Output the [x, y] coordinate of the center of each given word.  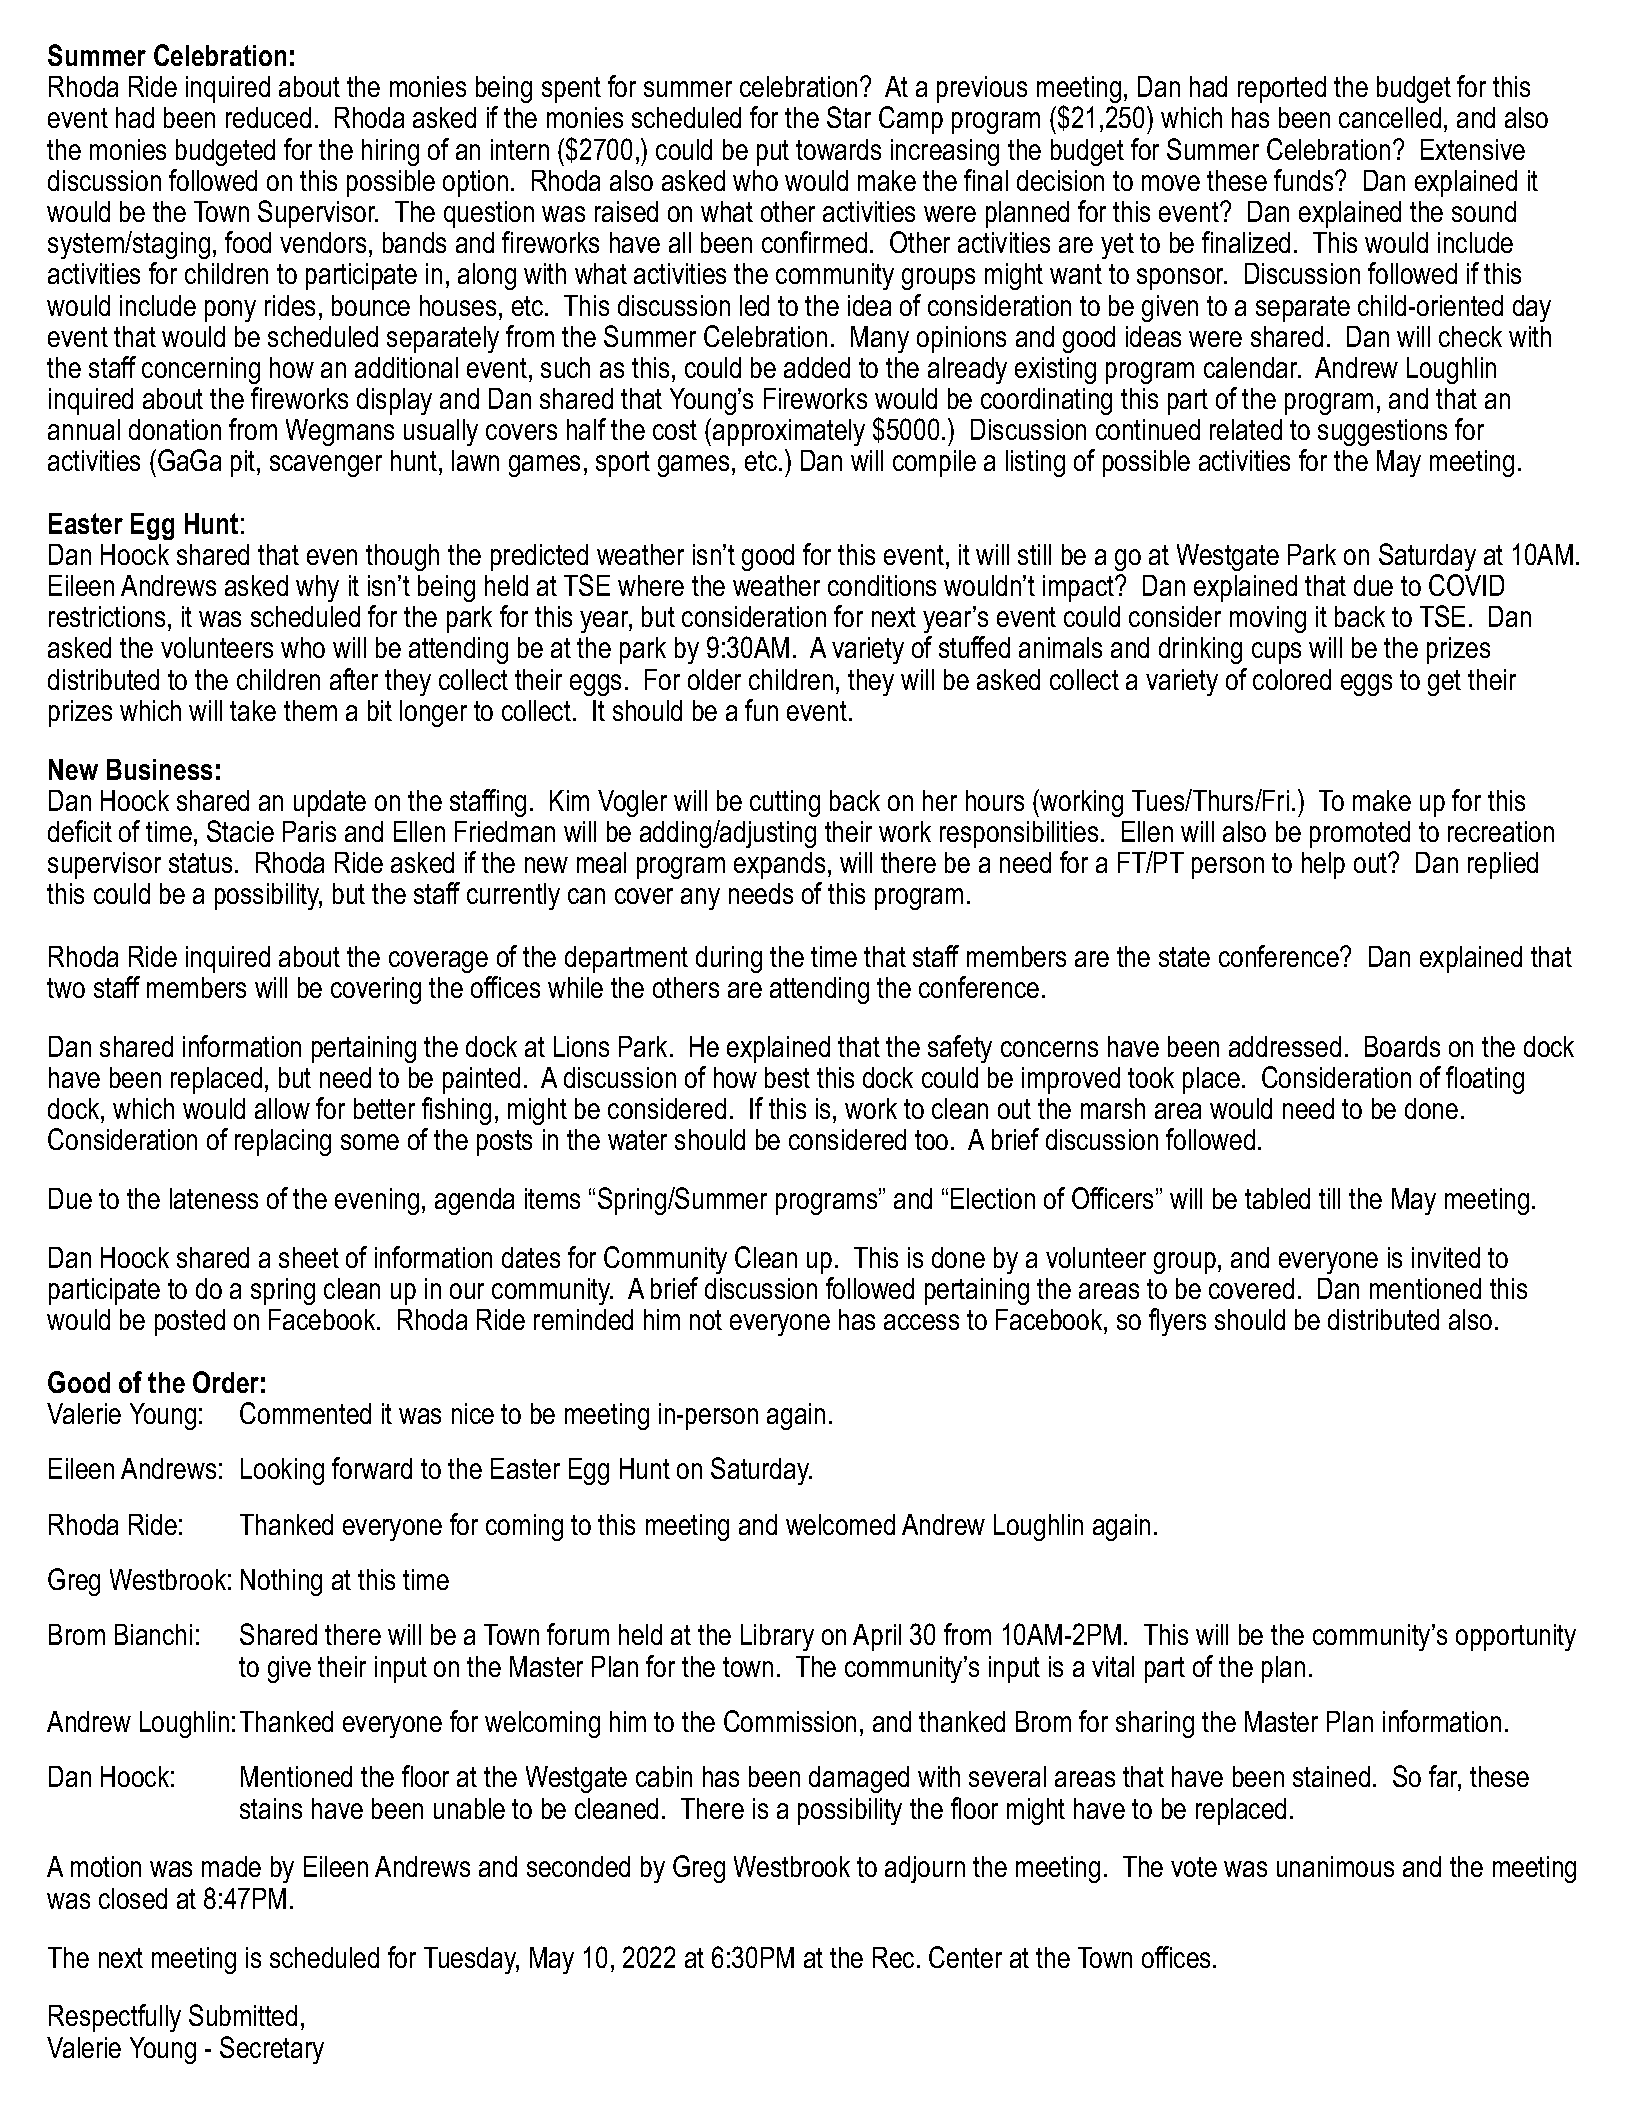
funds [1305, 180]
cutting [785, 803]
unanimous [1335, 1866]
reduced [268, 117]
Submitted [243, 2015]
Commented [305, 1413]
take [253, 710]
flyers [1177, 1322]
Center [965, 1957]
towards [838, 149]
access [921, 1322]
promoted [1360, 834]
